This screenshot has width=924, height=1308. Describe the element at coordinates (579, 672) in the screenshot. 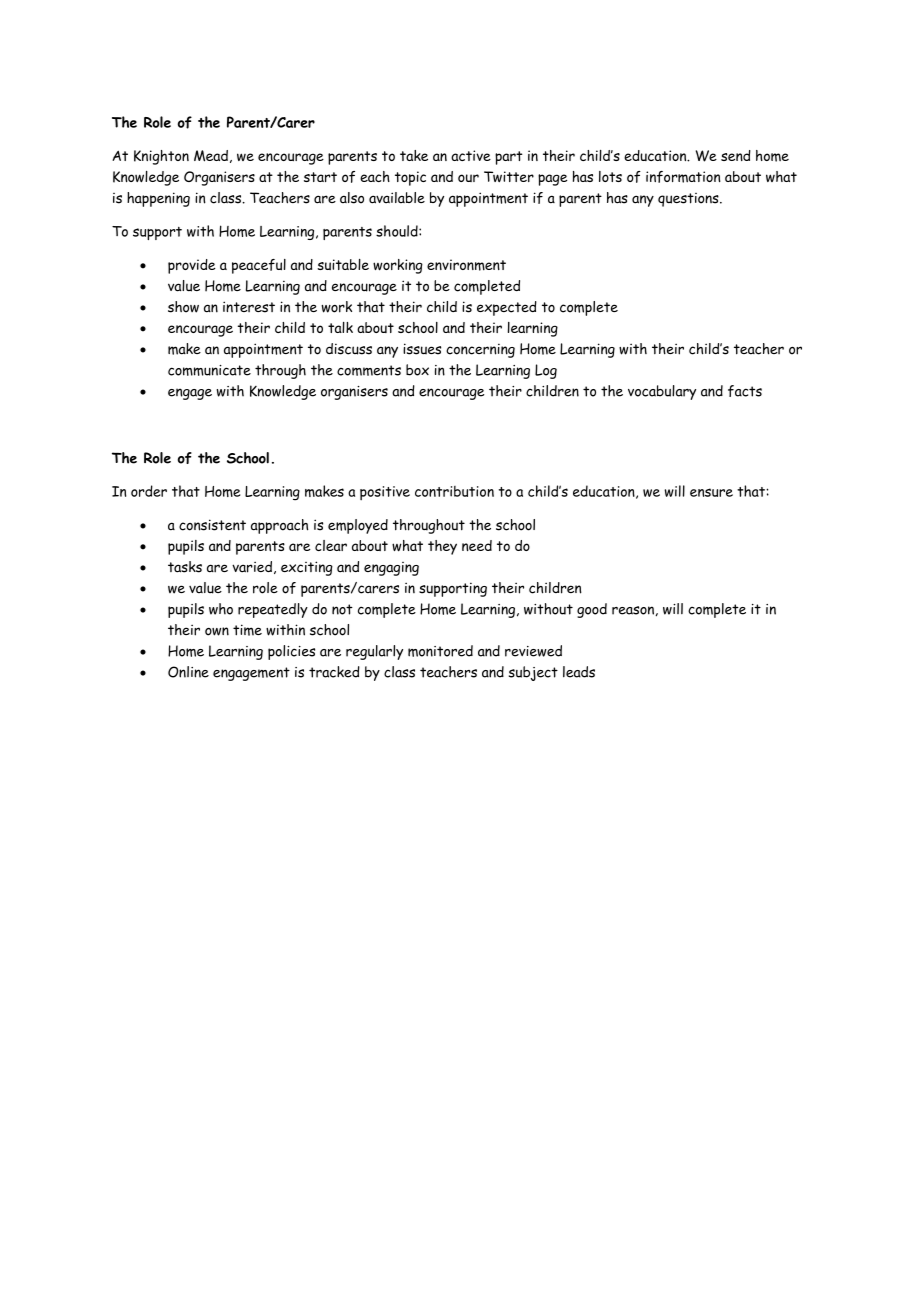

I see `leads` at that location.
